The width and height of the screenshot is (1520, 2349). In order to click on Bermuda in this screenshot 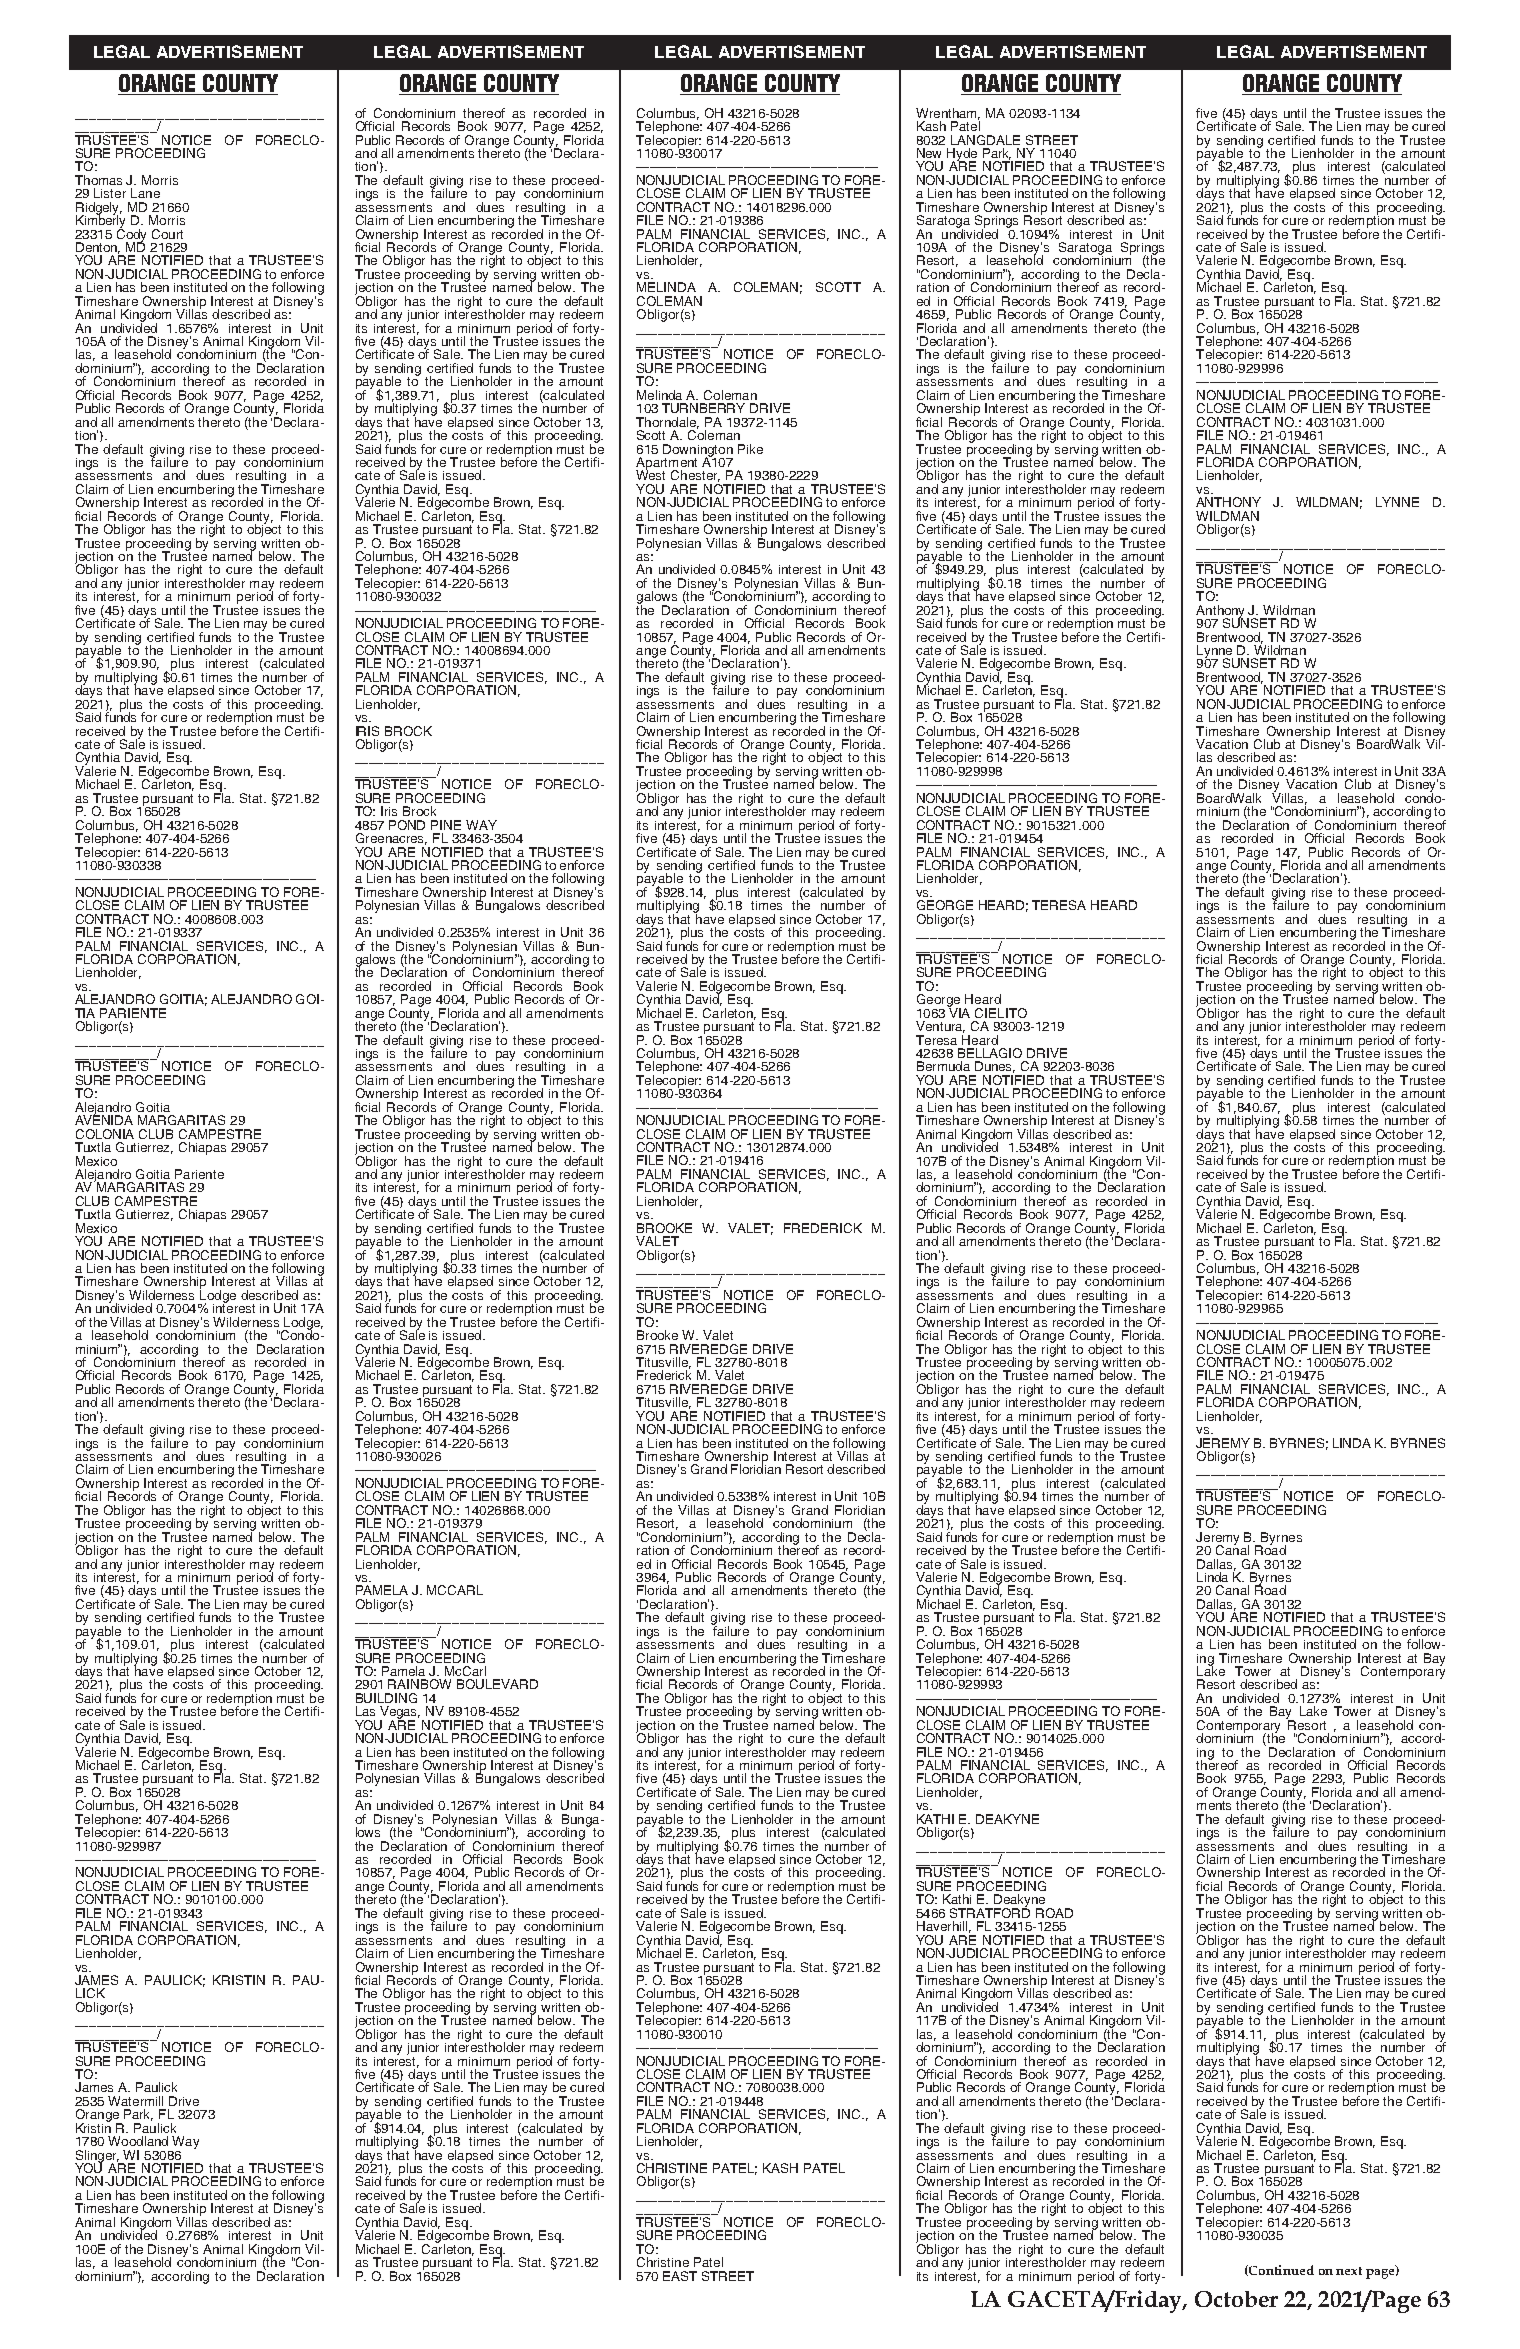, I will do `click(943, 1066)`.
